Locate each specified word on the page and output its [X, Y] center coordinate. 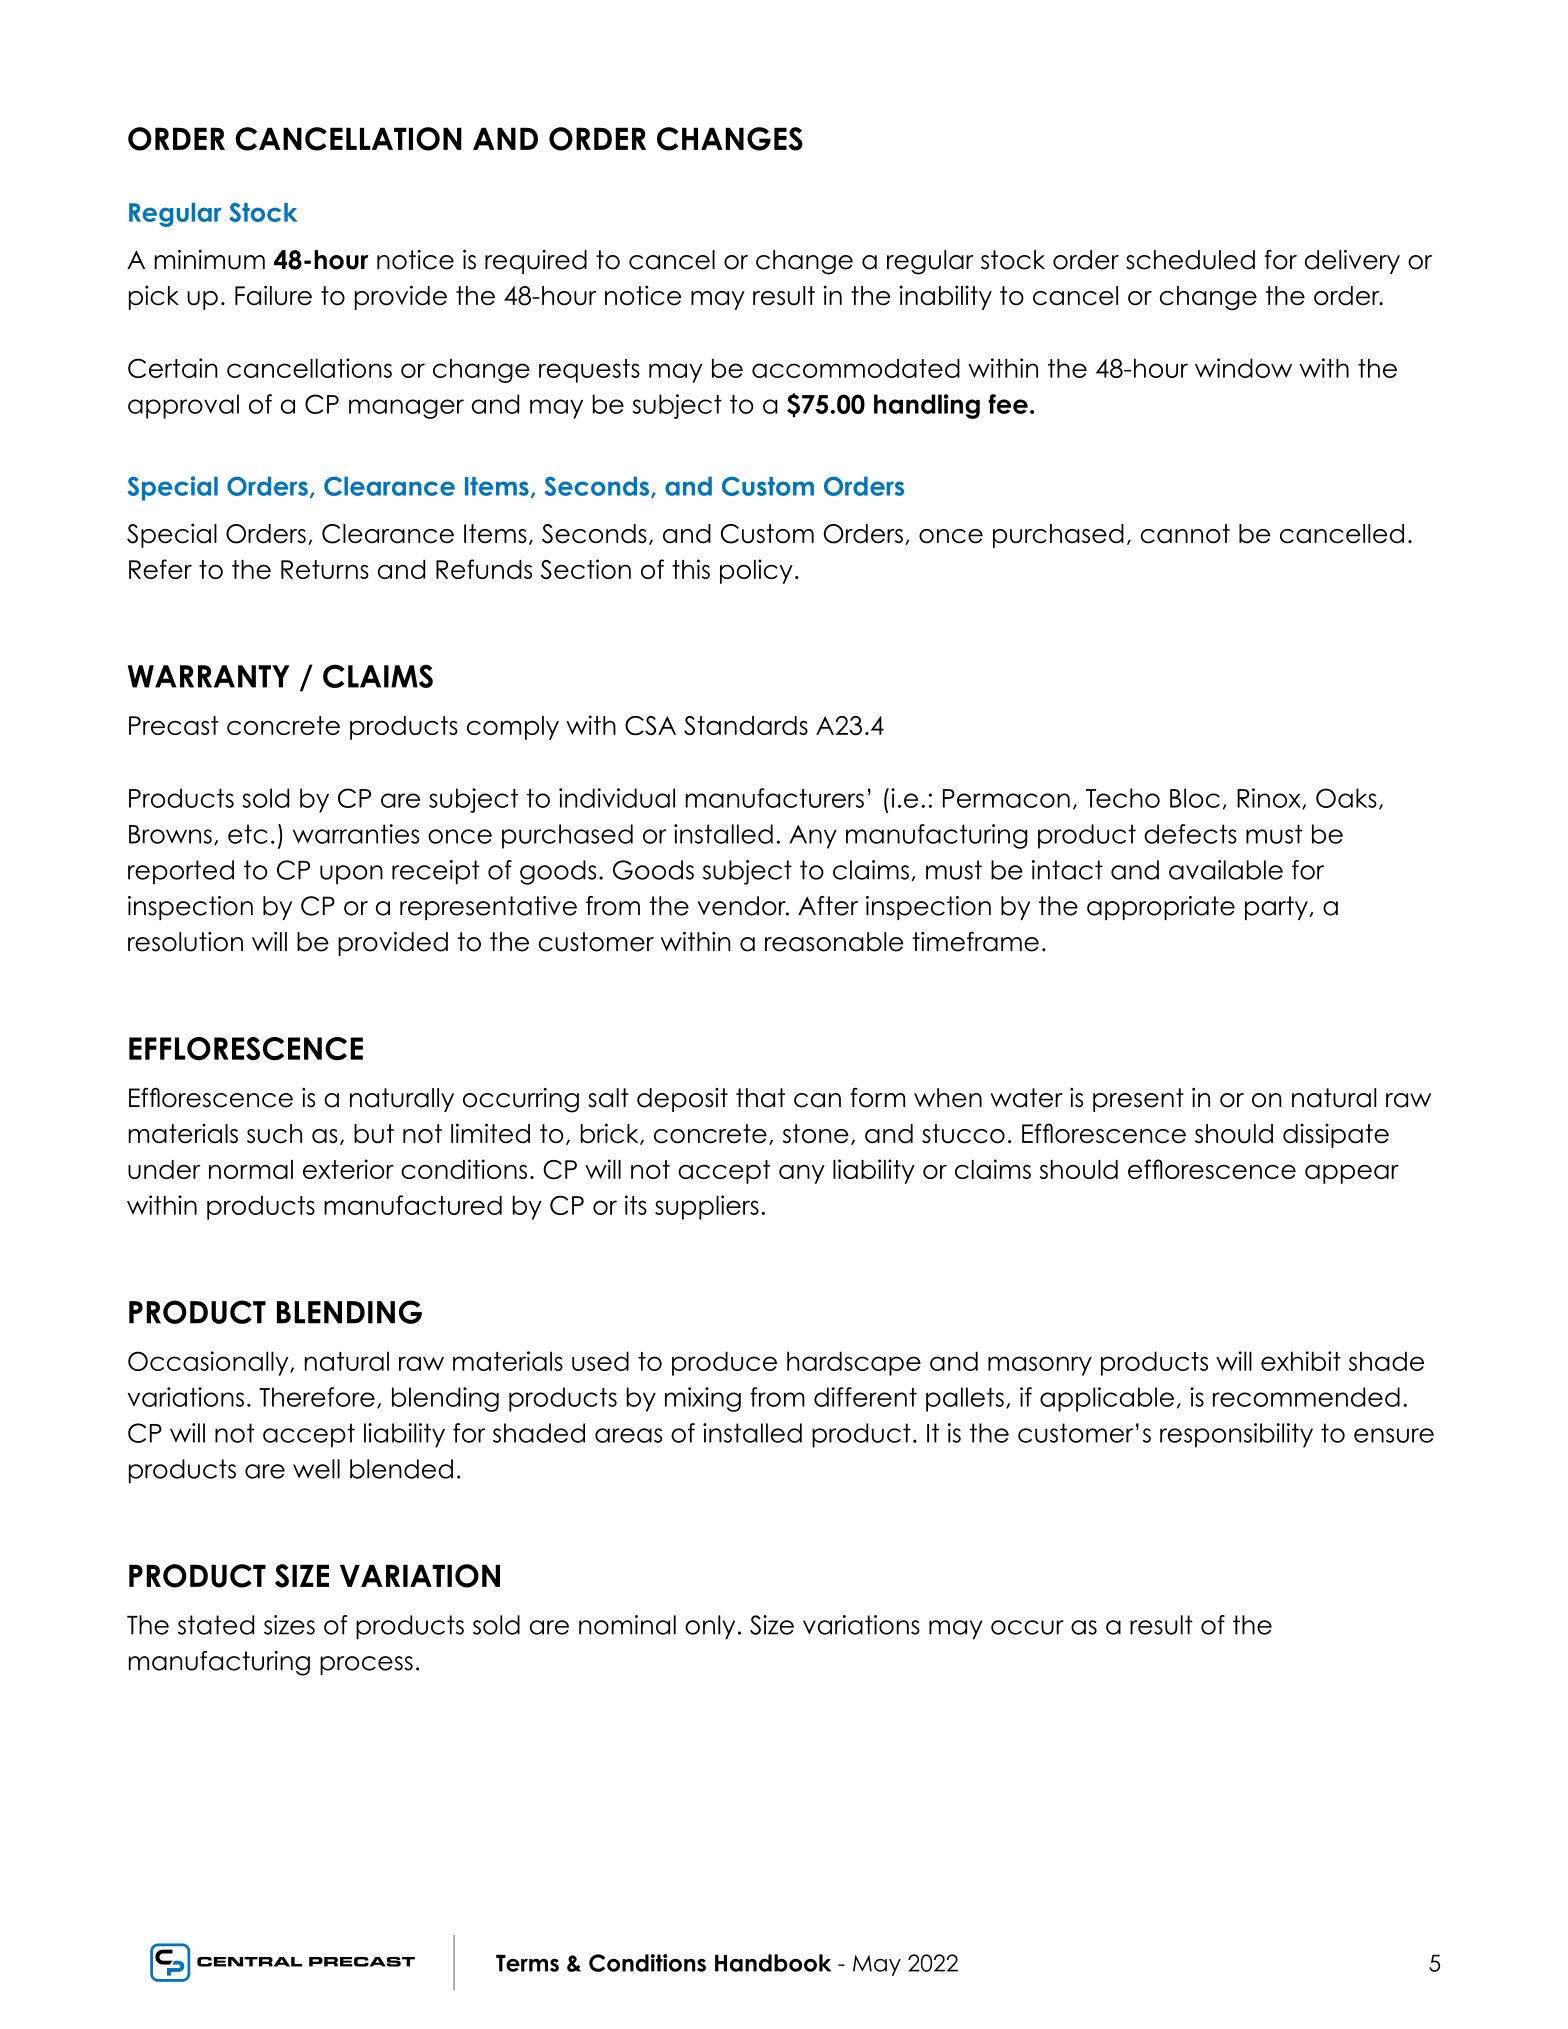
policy [756, 571]
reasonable [834, 942]
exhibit [1301, 1361]
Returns [325, 569]
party [1277, 908]
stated [216, 1625]
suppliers [707, 1207]
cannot [1185, 534]
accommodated [856, 368]
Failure [273, 295]
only [710, 1627]
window [1243, 368]
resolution [185, 942]
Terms [527, 1963]
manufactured [413, 1205]
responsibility [1236, 1435]
